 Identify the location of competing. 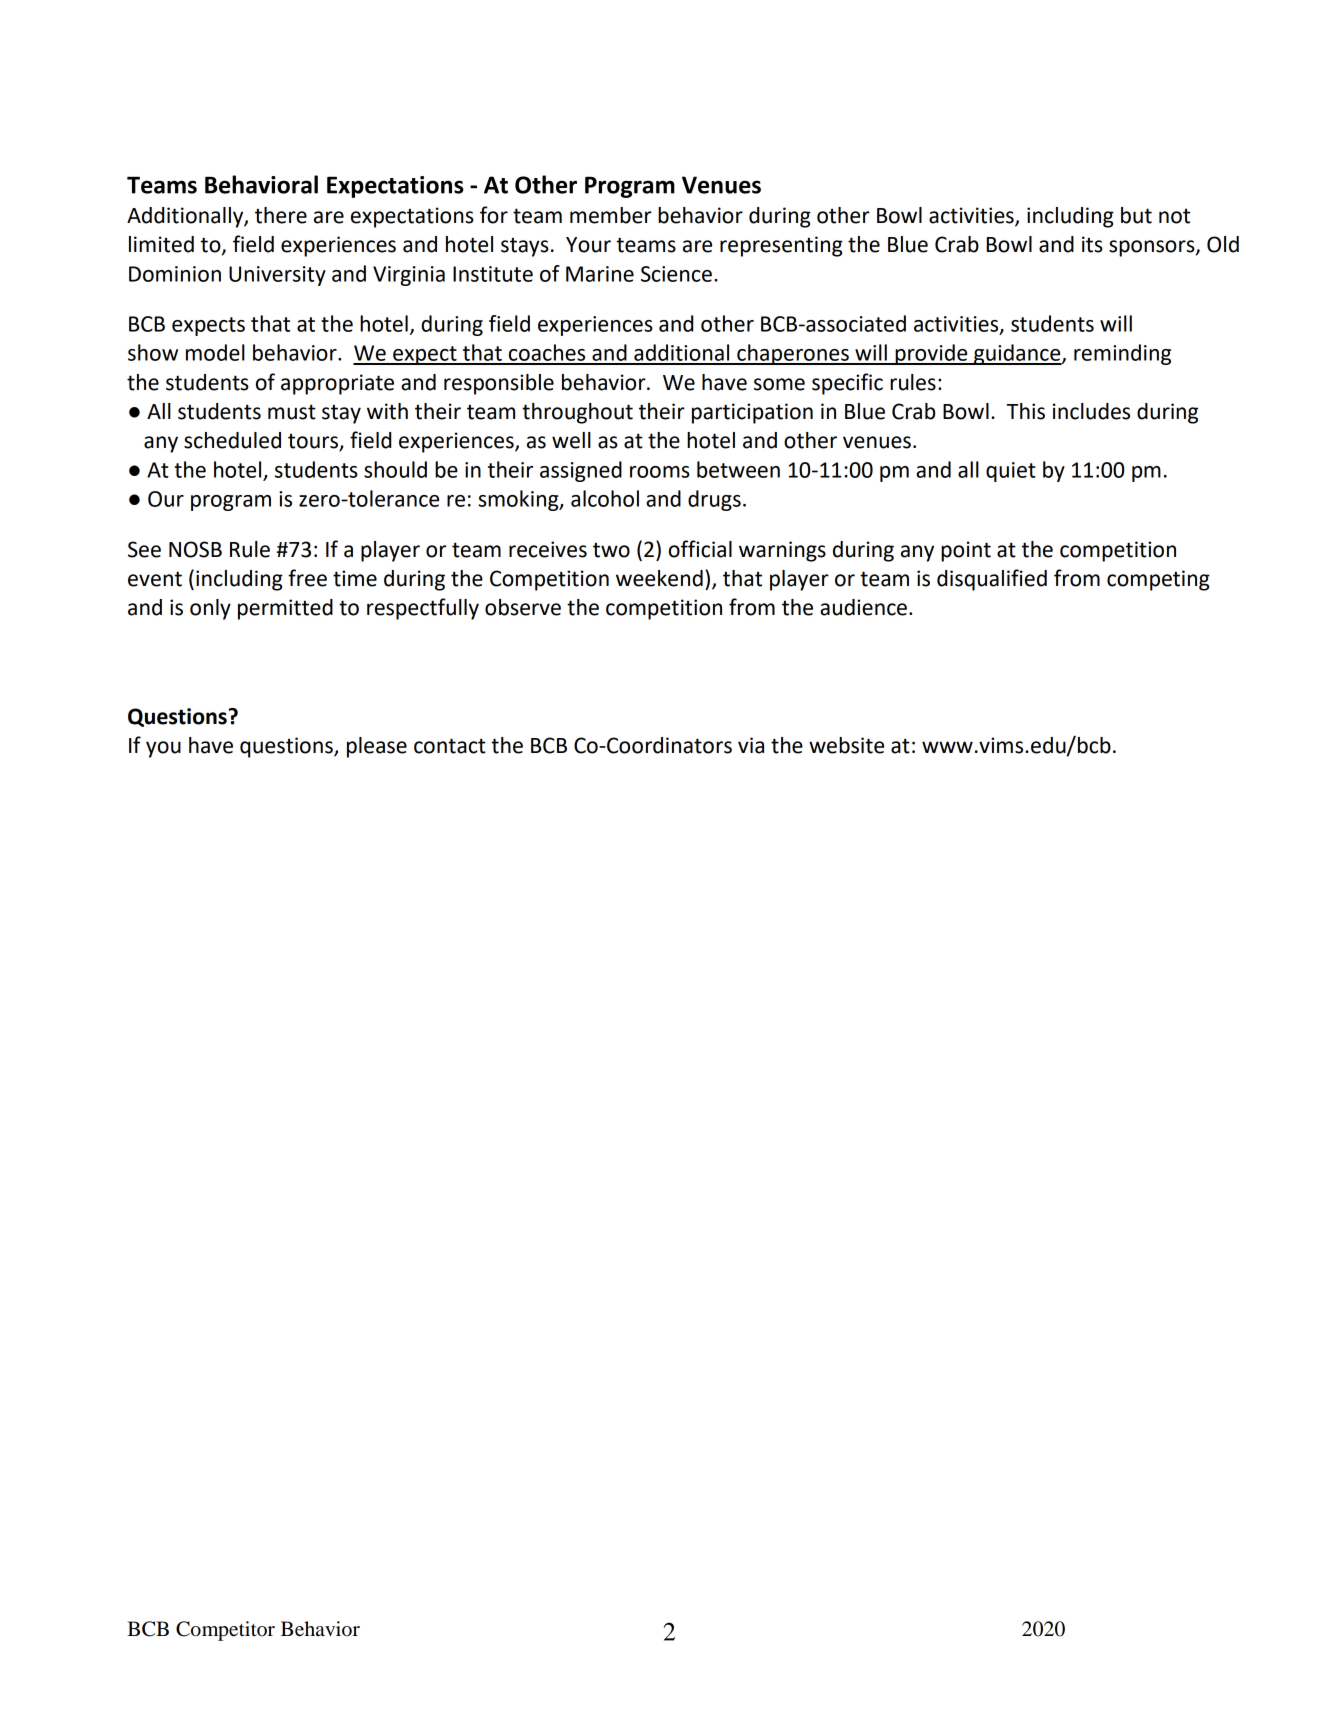
(1158, 580).
